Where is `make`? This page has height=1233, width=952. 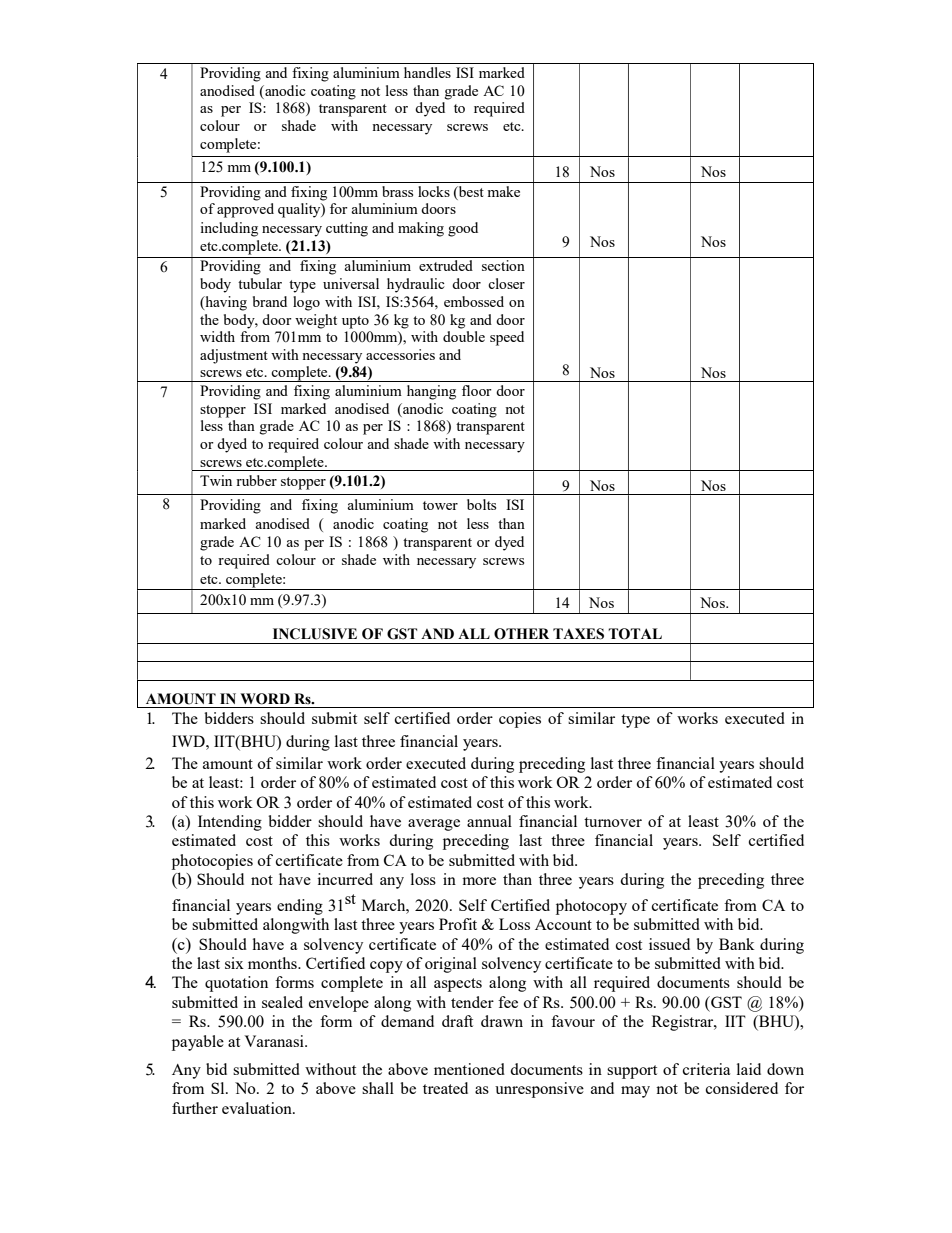
make is located at coordinates (504, 191).
